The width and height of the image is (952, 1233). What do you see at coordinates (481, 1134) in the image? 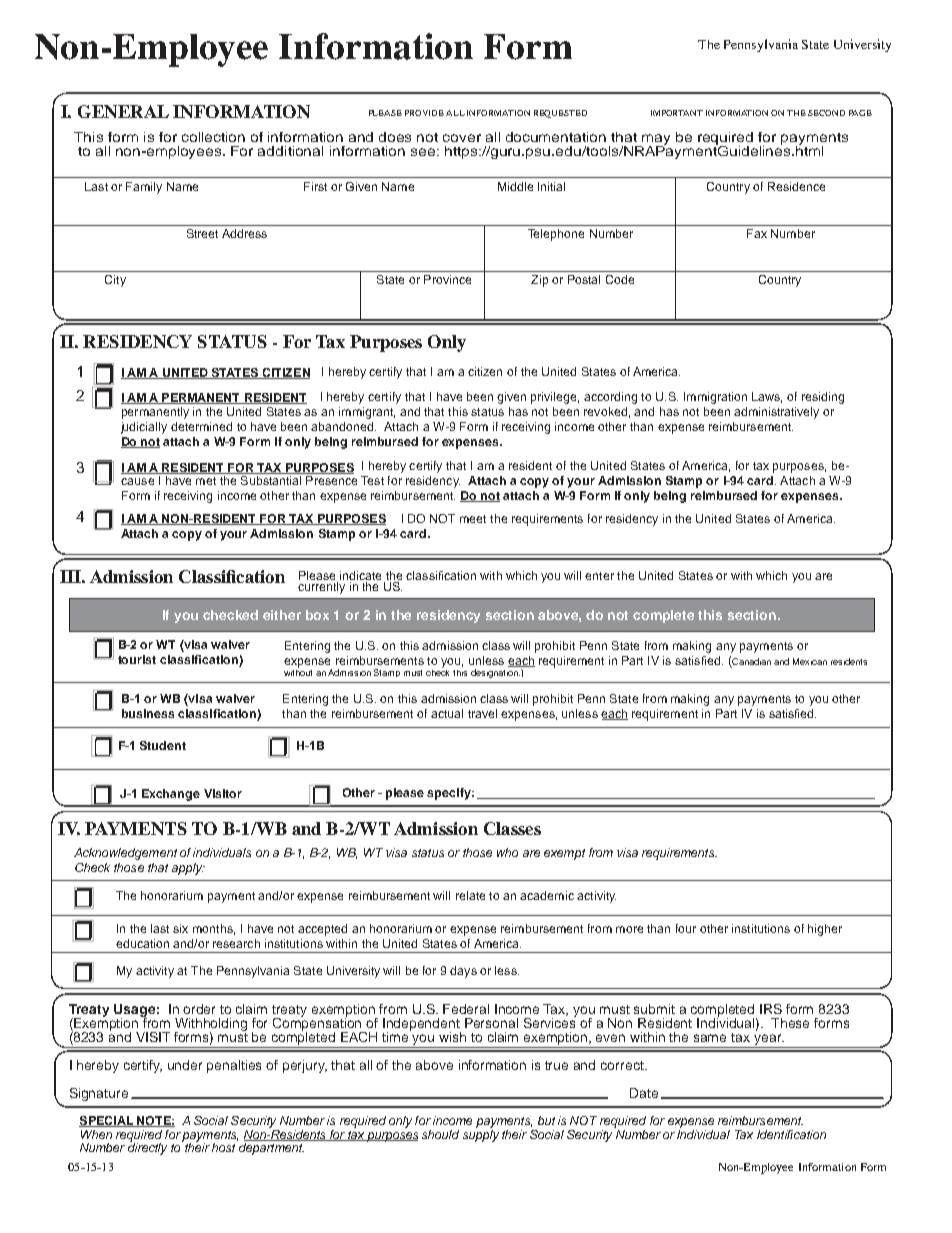
I see `supply` at bounding box center [481, 1134].
